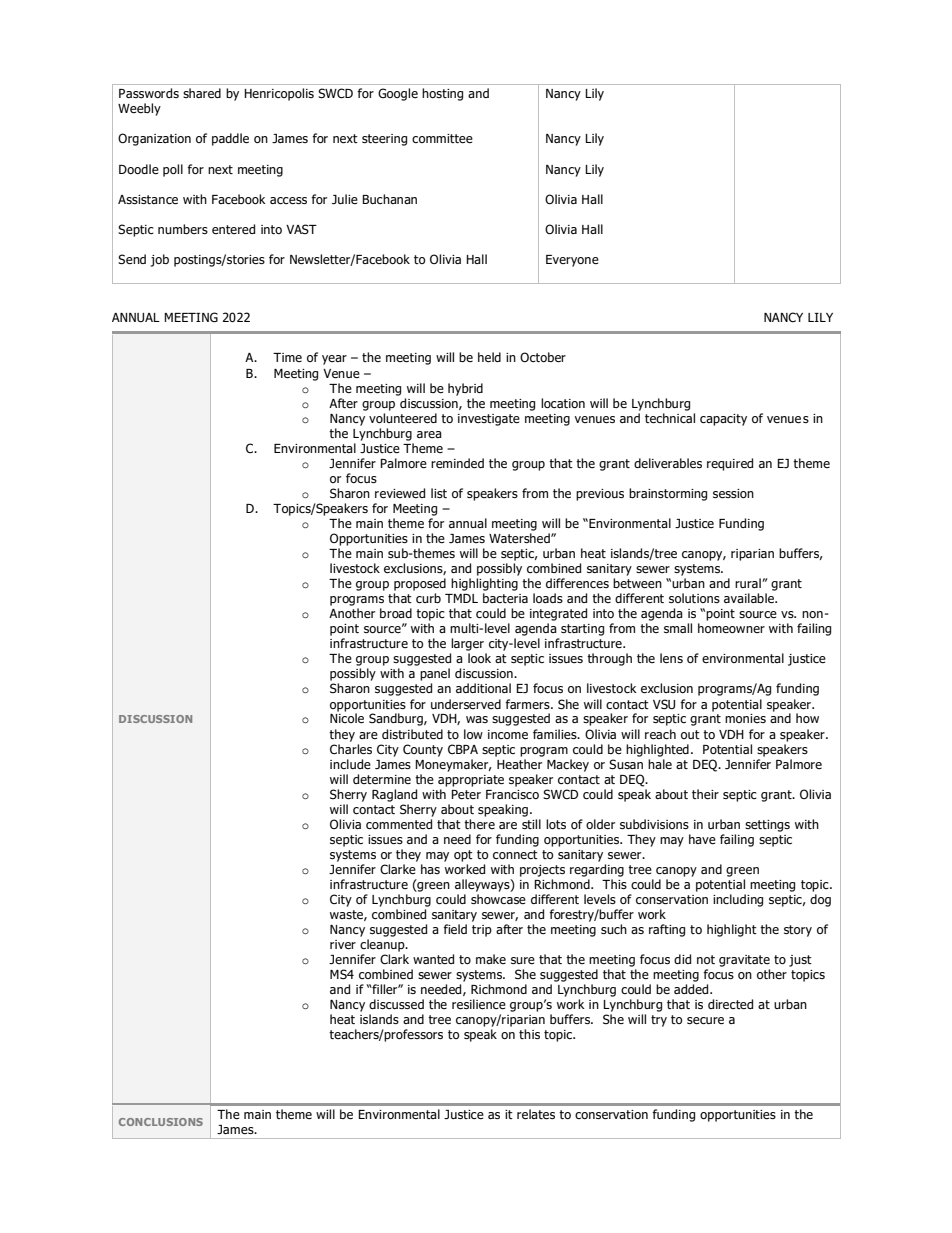  I want to click on appropriate, so click(471, 781).
